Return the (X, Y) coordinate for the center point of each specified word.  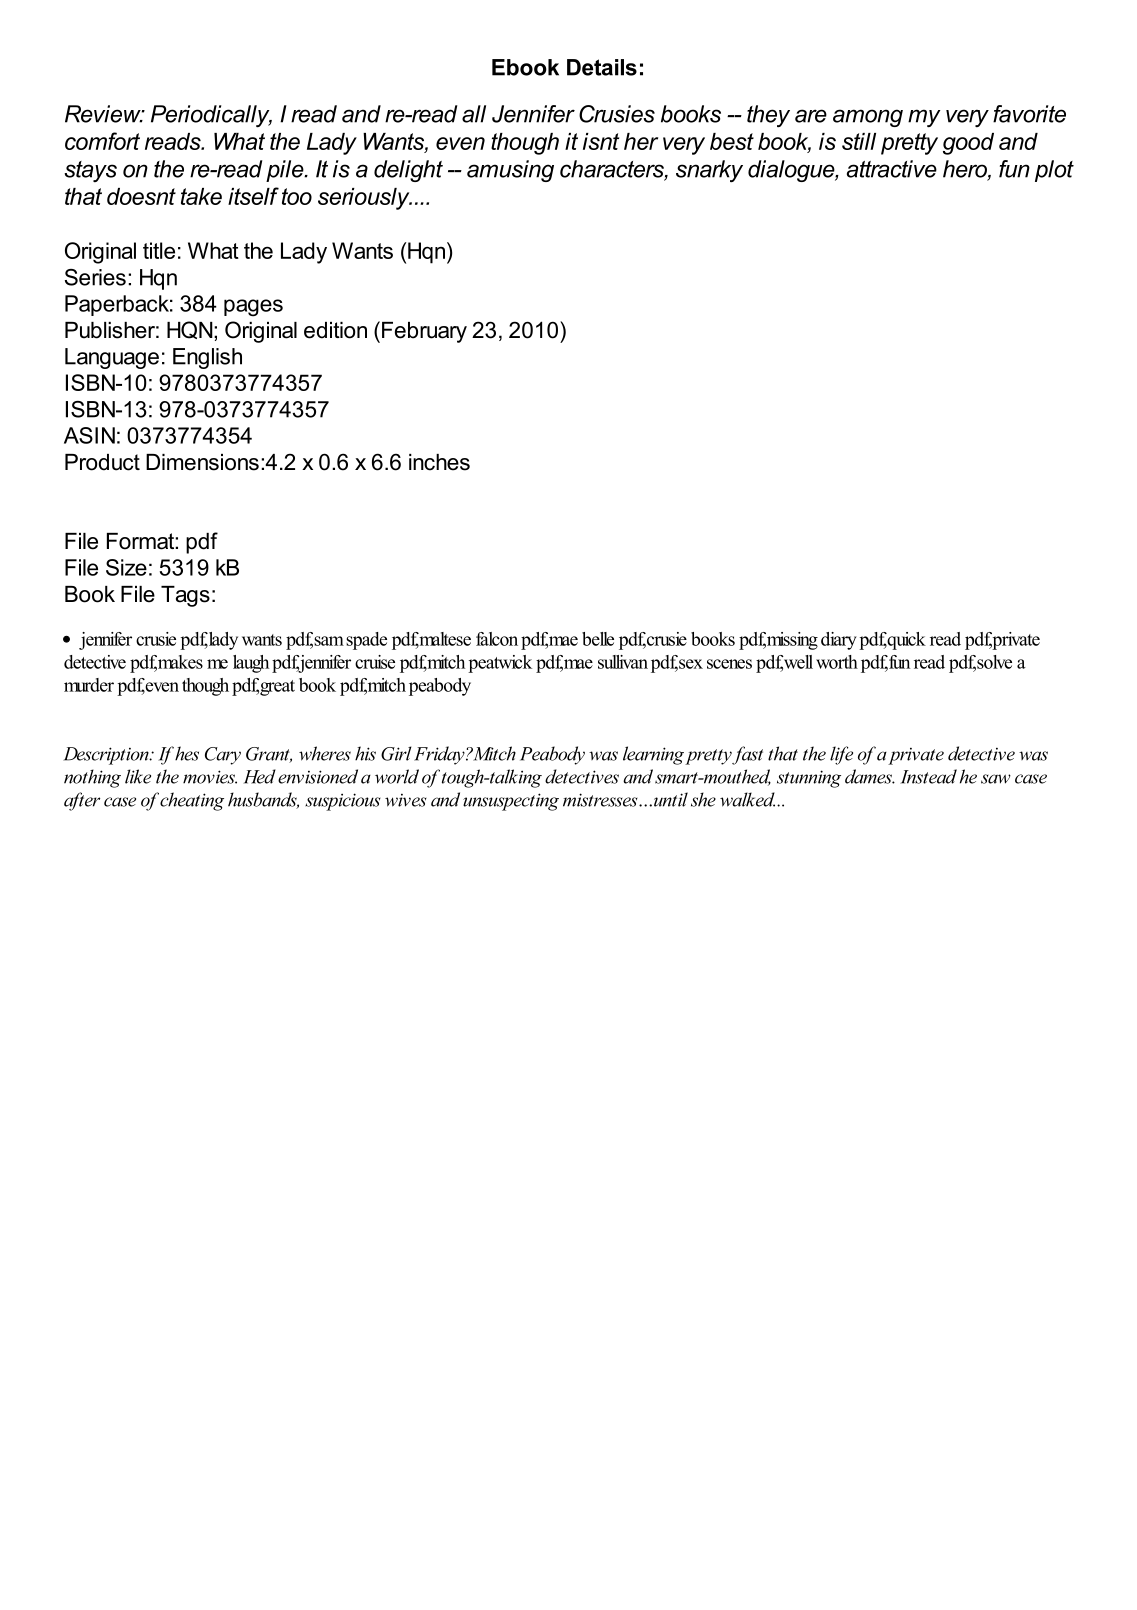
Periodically (211, 116)
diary (839, 641)
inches (439, 462)
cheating (192, 801)
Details (602, 67)
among (868, 118)
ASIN (89, 435)
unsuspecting (511, 802)
